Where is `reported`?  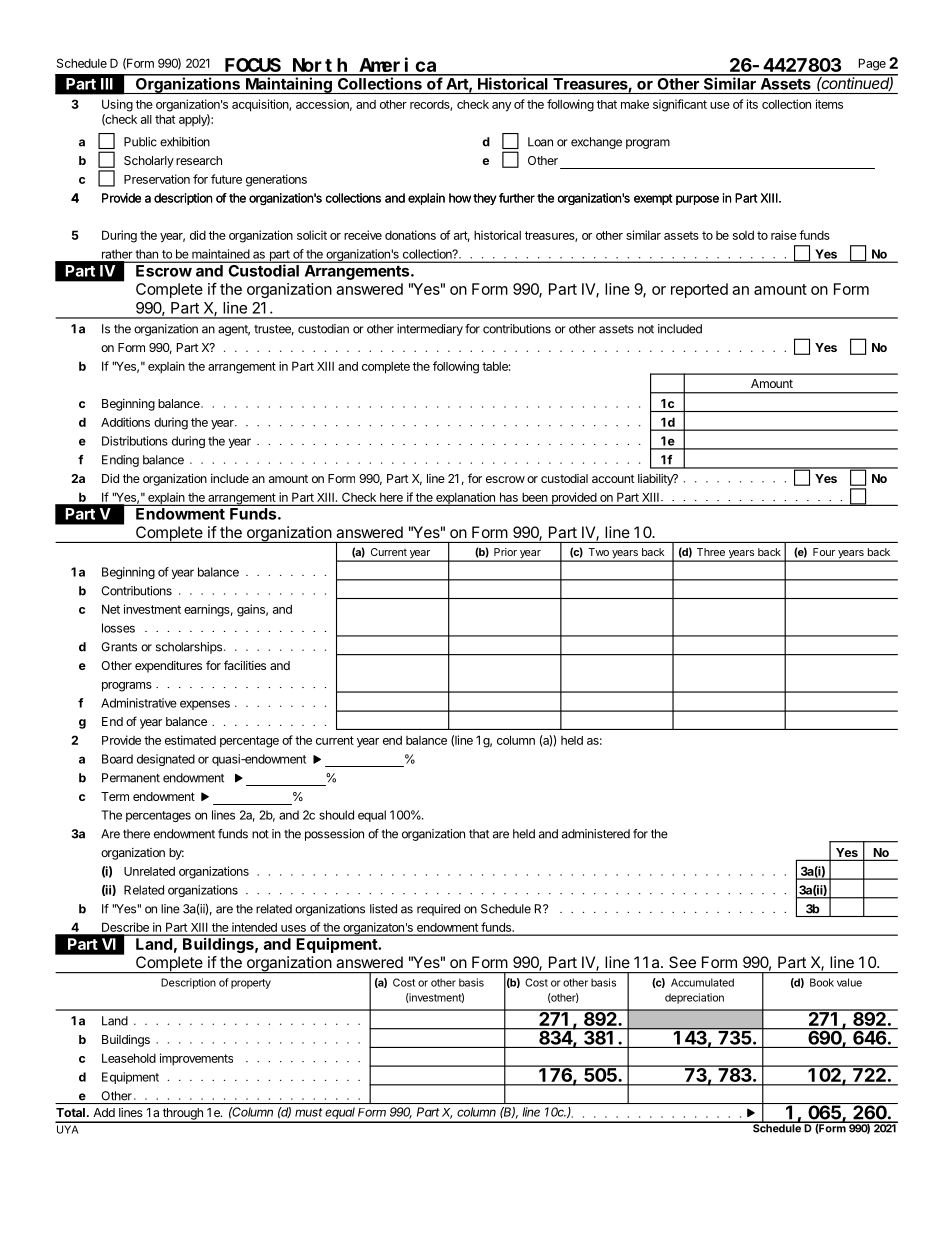
reported is located at coordinates (699, 290).
